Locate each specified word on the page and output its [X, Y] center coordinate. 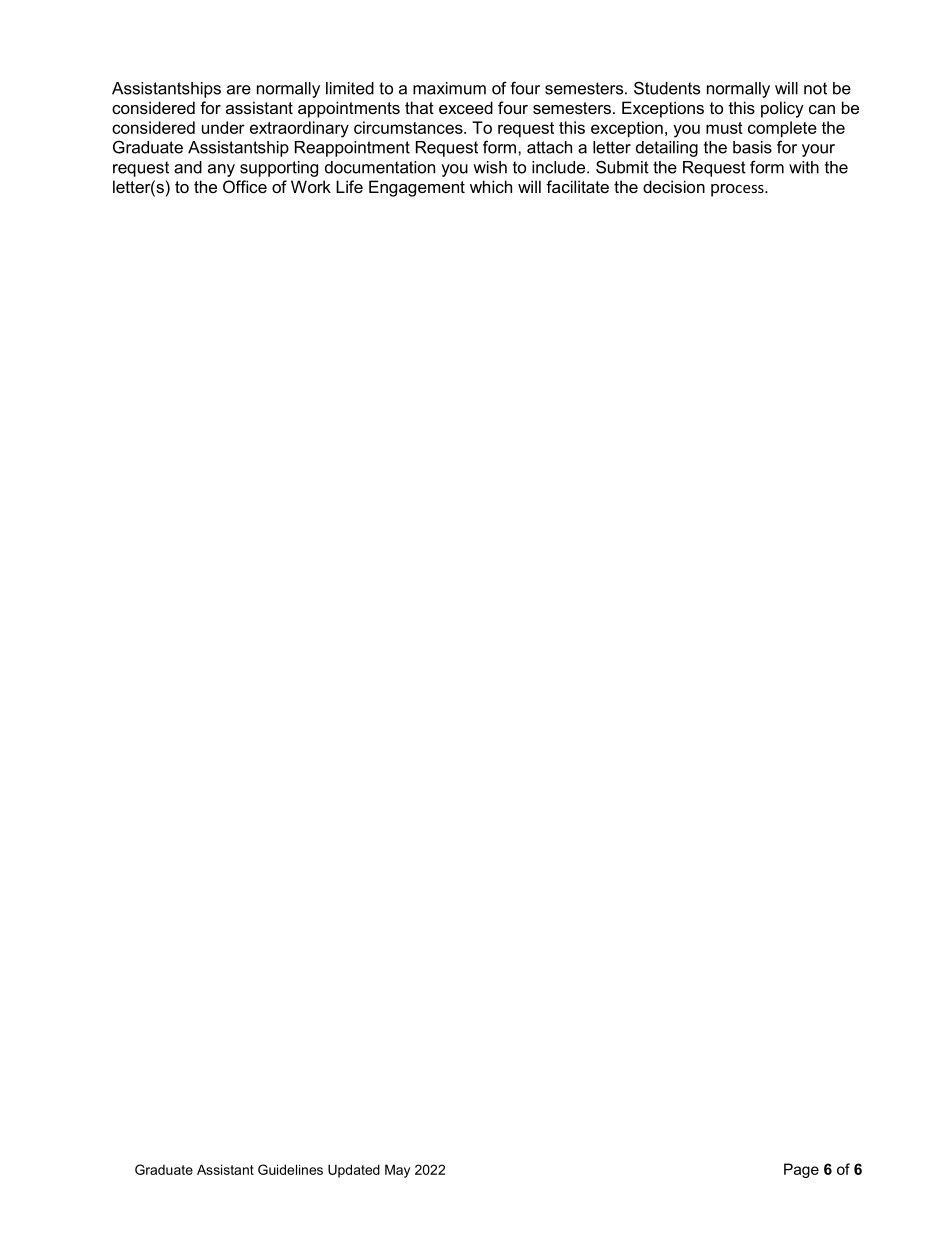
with [804, 167]
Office [245, 186]
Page [801, 1170]
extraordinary [299, 129]
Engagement [417, 188]
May [397, 1171]
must [724, 128]
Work [311, 186]
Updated [354, 1171]
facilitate [577, 186]
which [491, 186]
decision [674, 186]
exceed [466, 107]
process [738, 190]
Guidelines [290, 1169]
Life [349, 186]
